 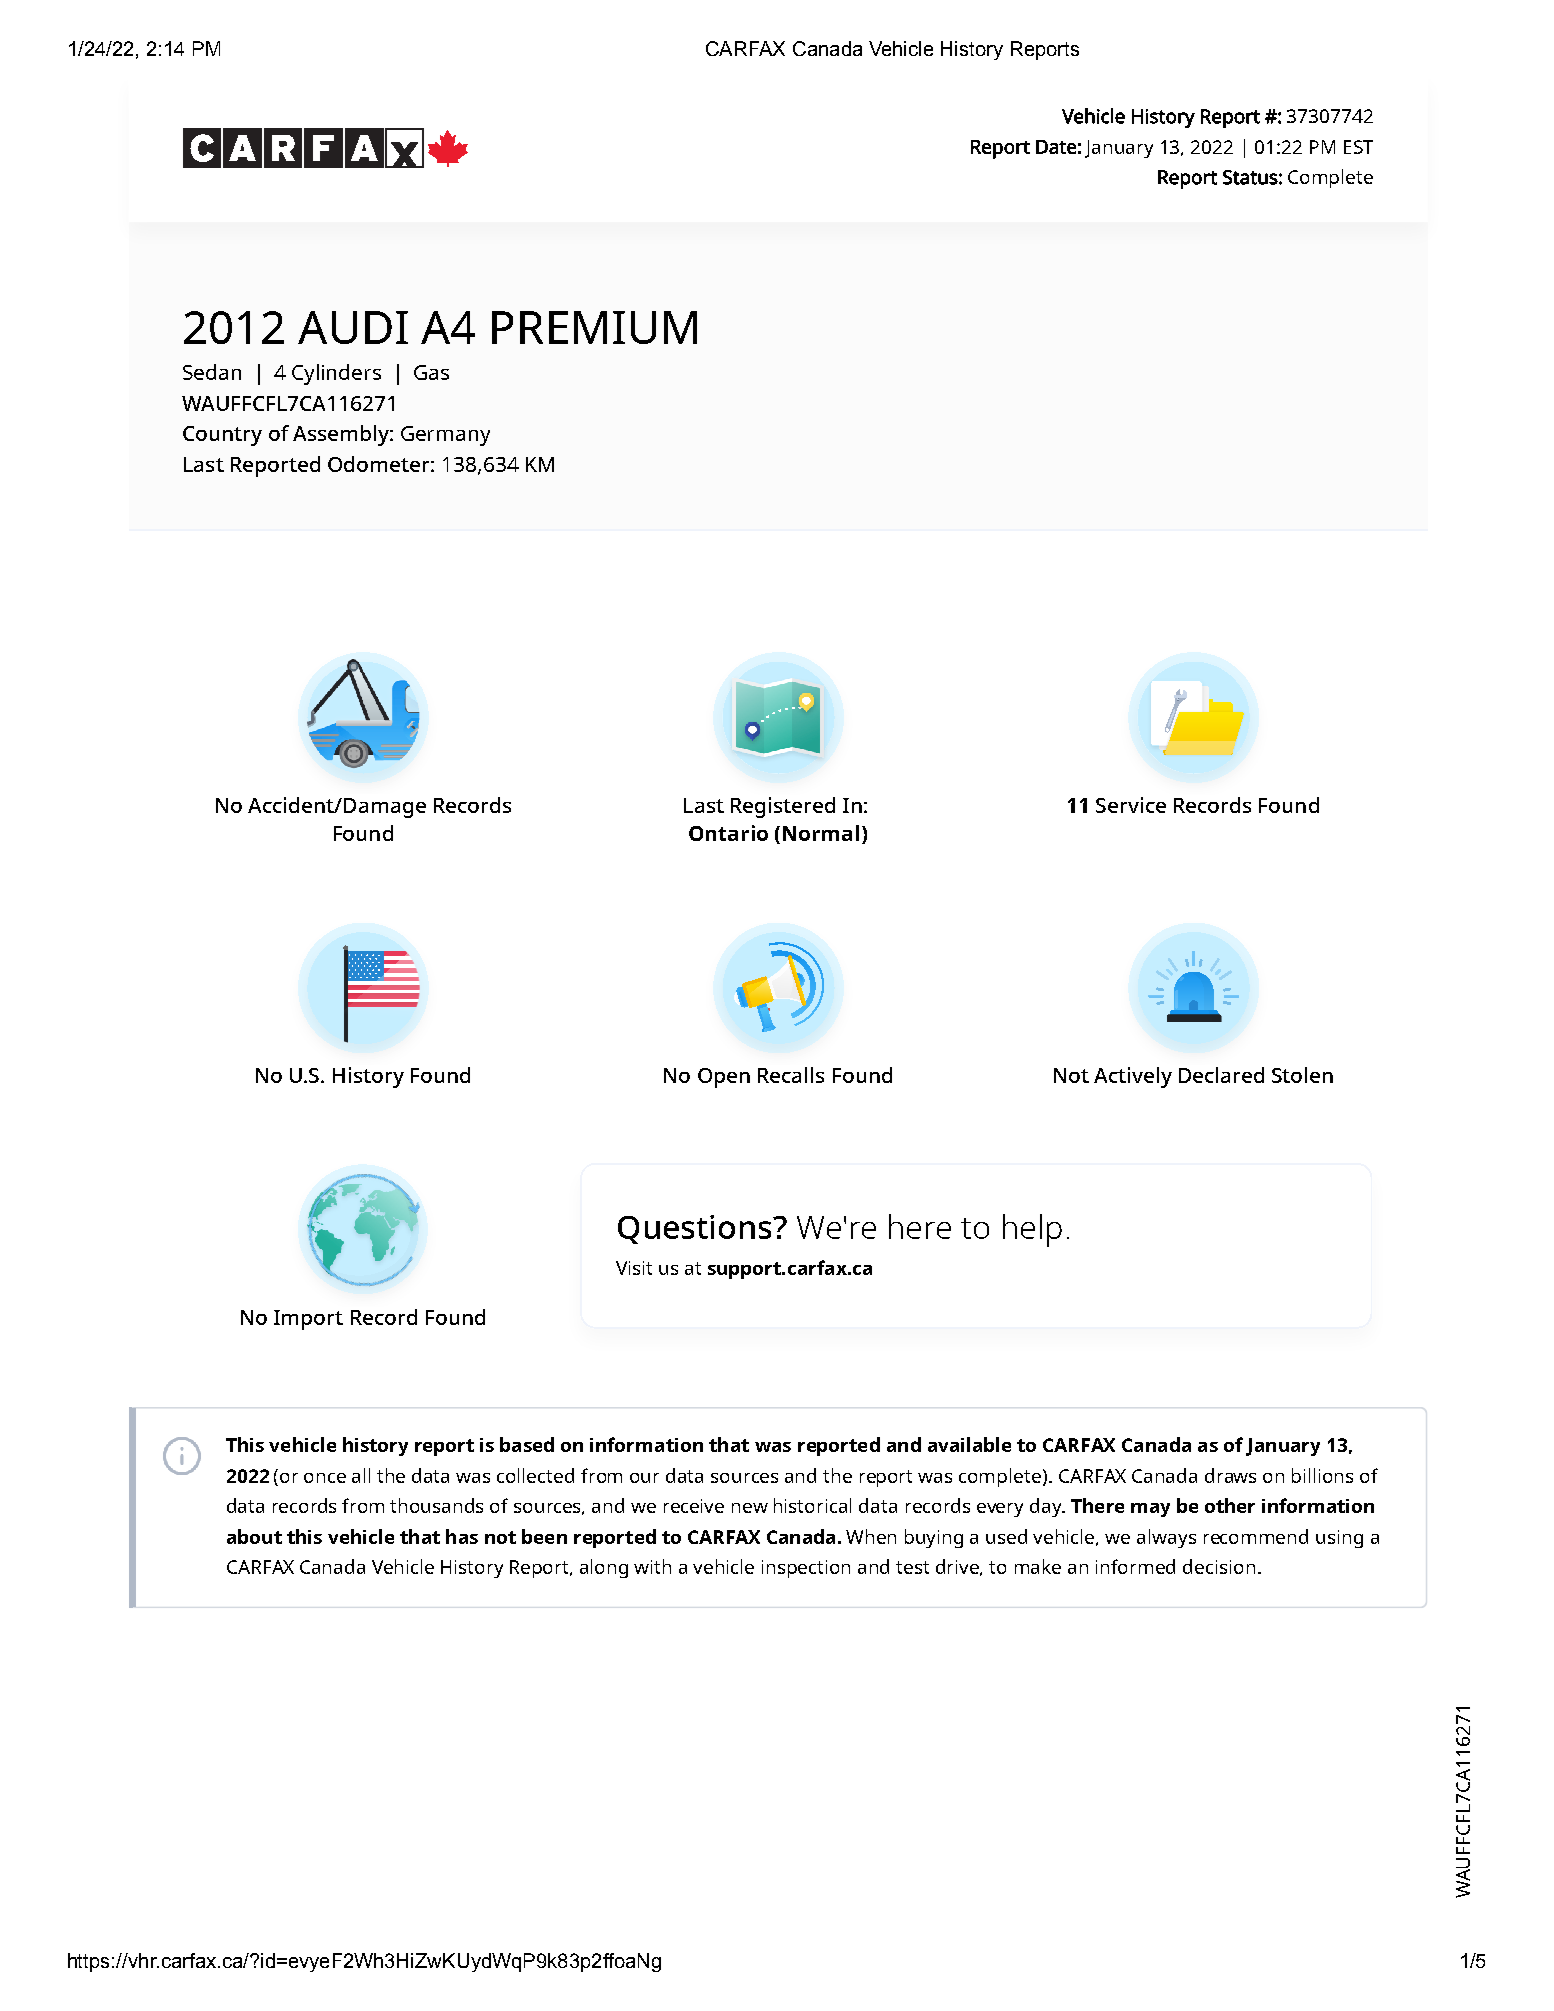 What do you see at coordinates (594, 327) in the screenshot?
I see `PREMIUM` at bounding box center [594, 327].
